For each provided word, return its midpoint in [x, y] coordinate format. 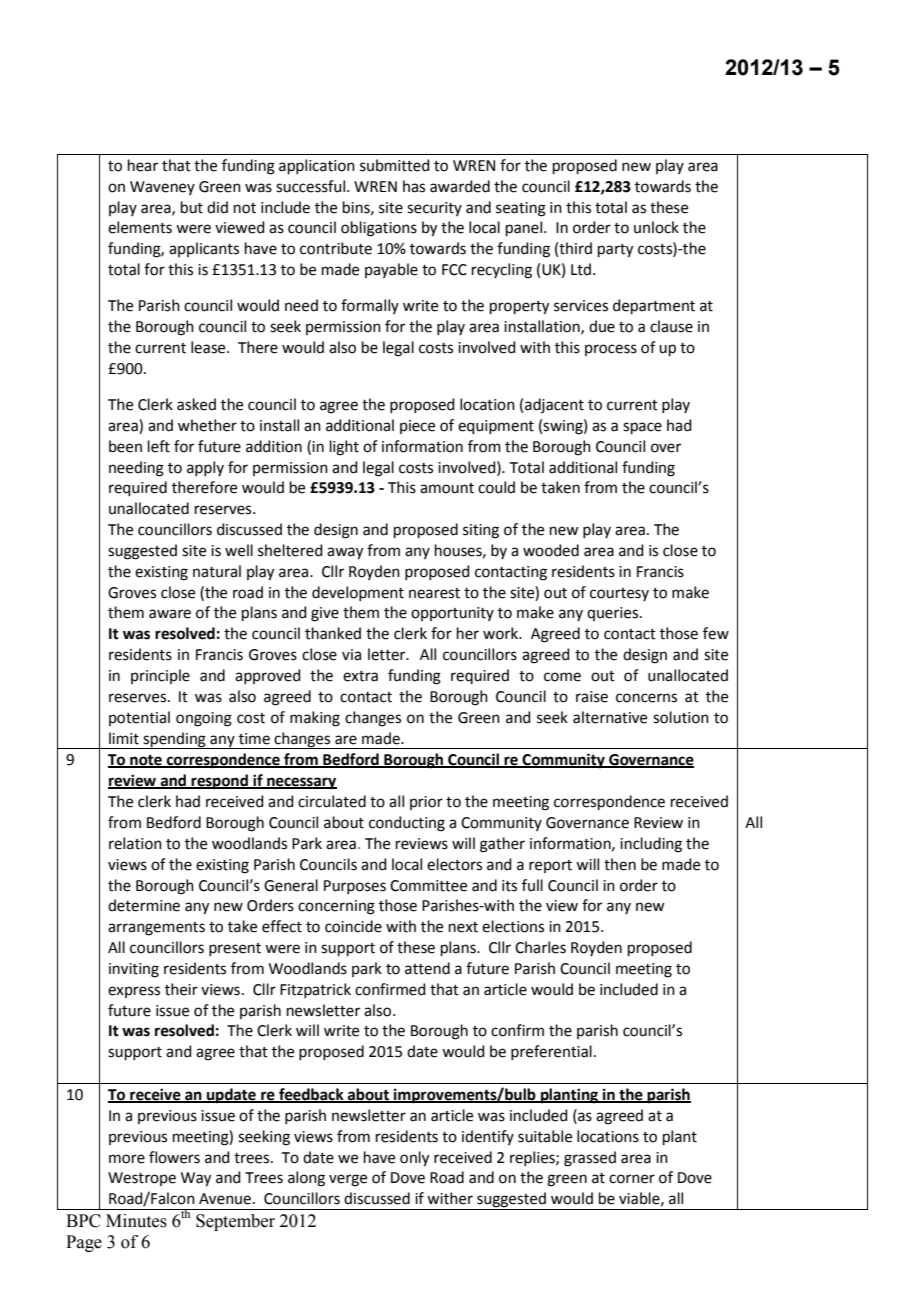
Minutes [136, 1221]
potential [139, 718]
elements [140, 227]
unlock [656, 227]
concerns [646, 698]
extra [360, 676]
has [414, 186]
